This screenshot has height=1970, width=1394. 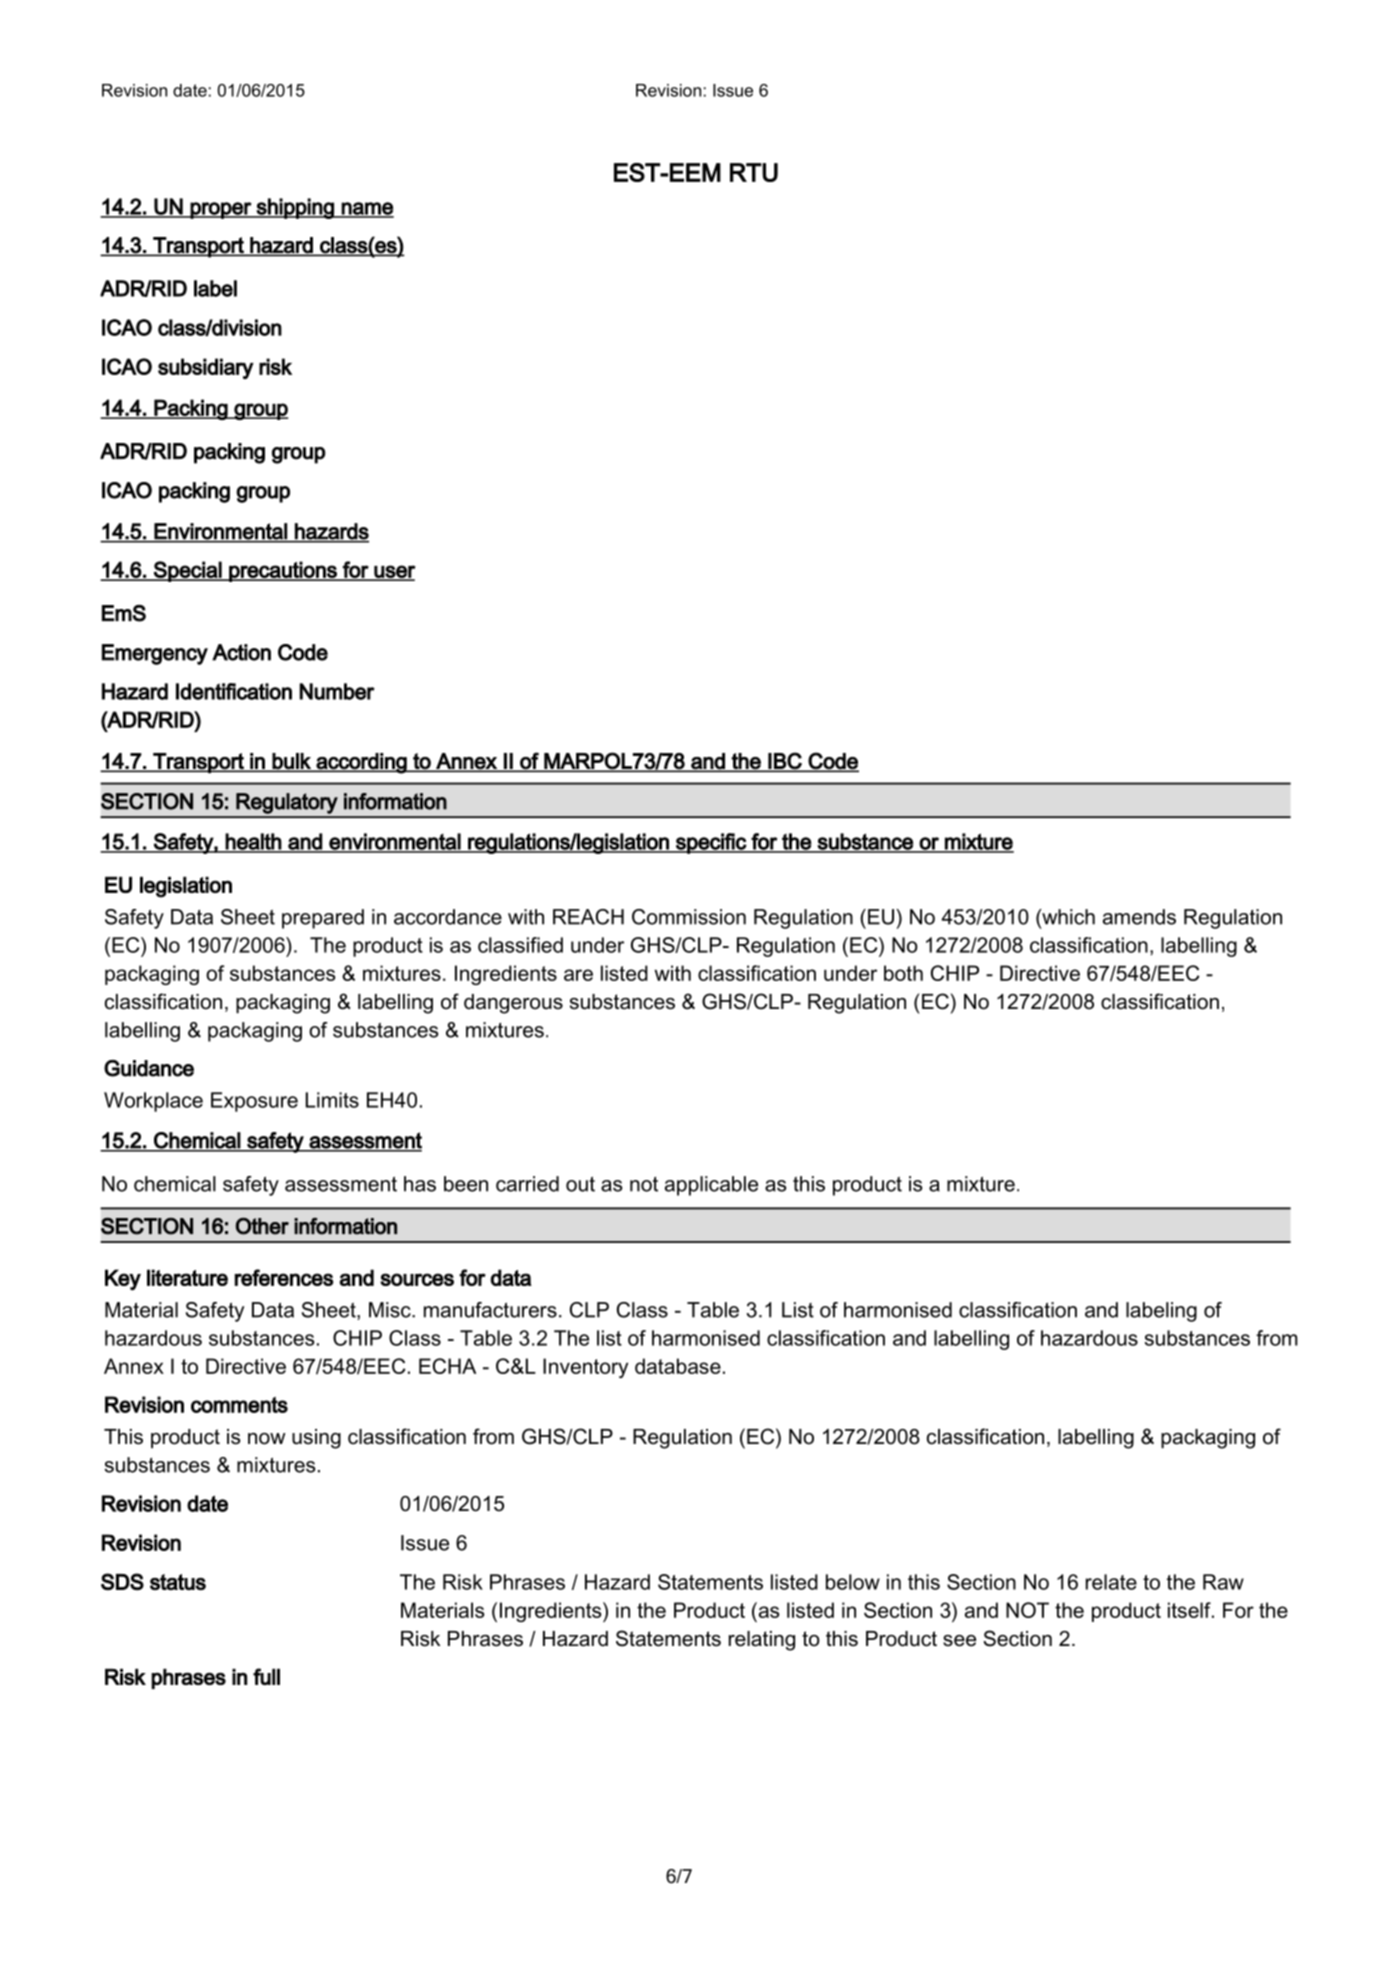 I want to click on prepared, so click(x=323, y=919).
